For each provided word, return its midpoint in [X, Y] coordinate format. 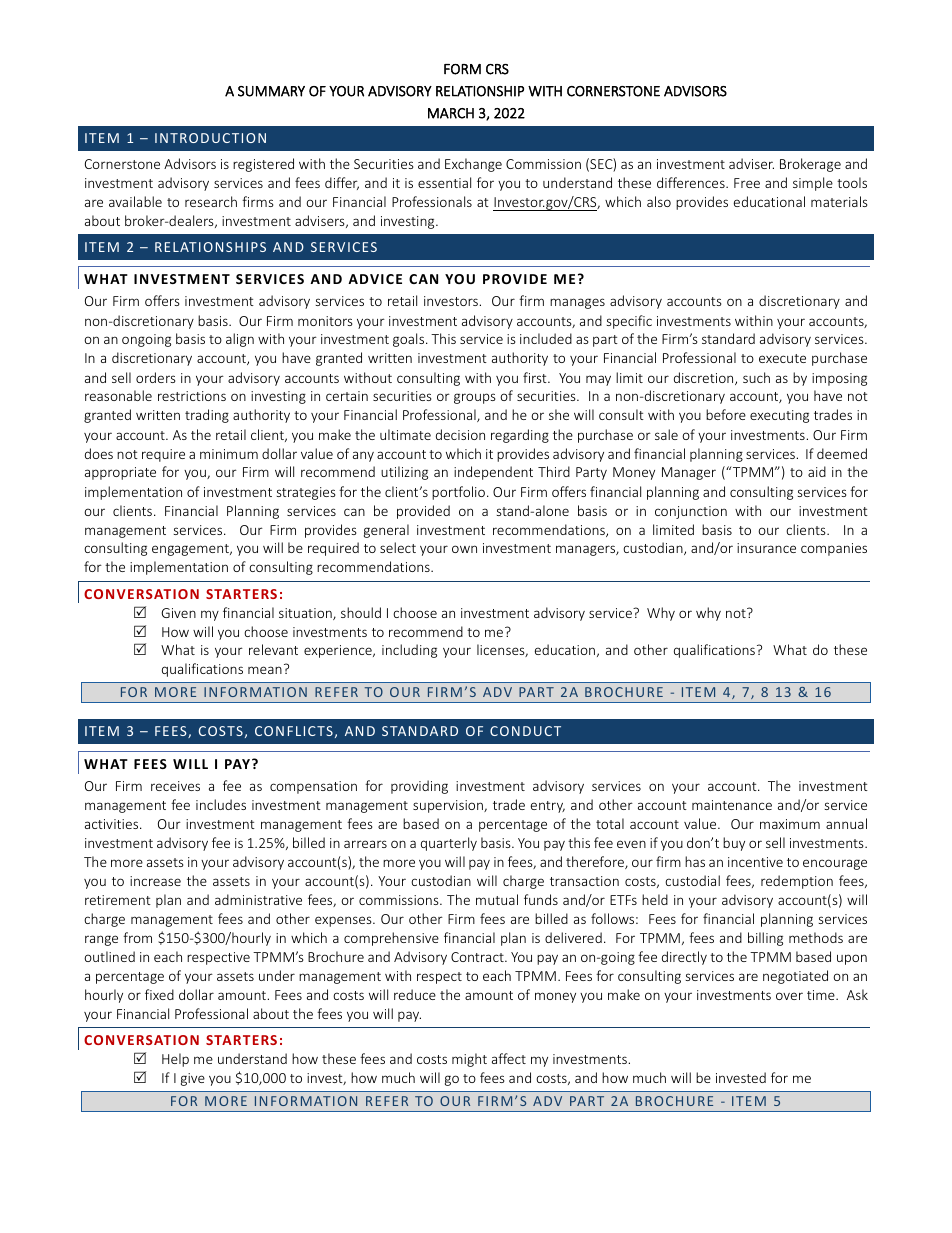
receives [175, 786]
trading [207, 416]
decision [460, 434]
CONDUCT [525, 731]
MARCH [451, 113]
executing [779, 416]
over [789, 996]
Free [747, 183]
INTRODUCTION [210, 138]
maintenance [732, 805]
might [469, 1060]
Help [175, 1060]
